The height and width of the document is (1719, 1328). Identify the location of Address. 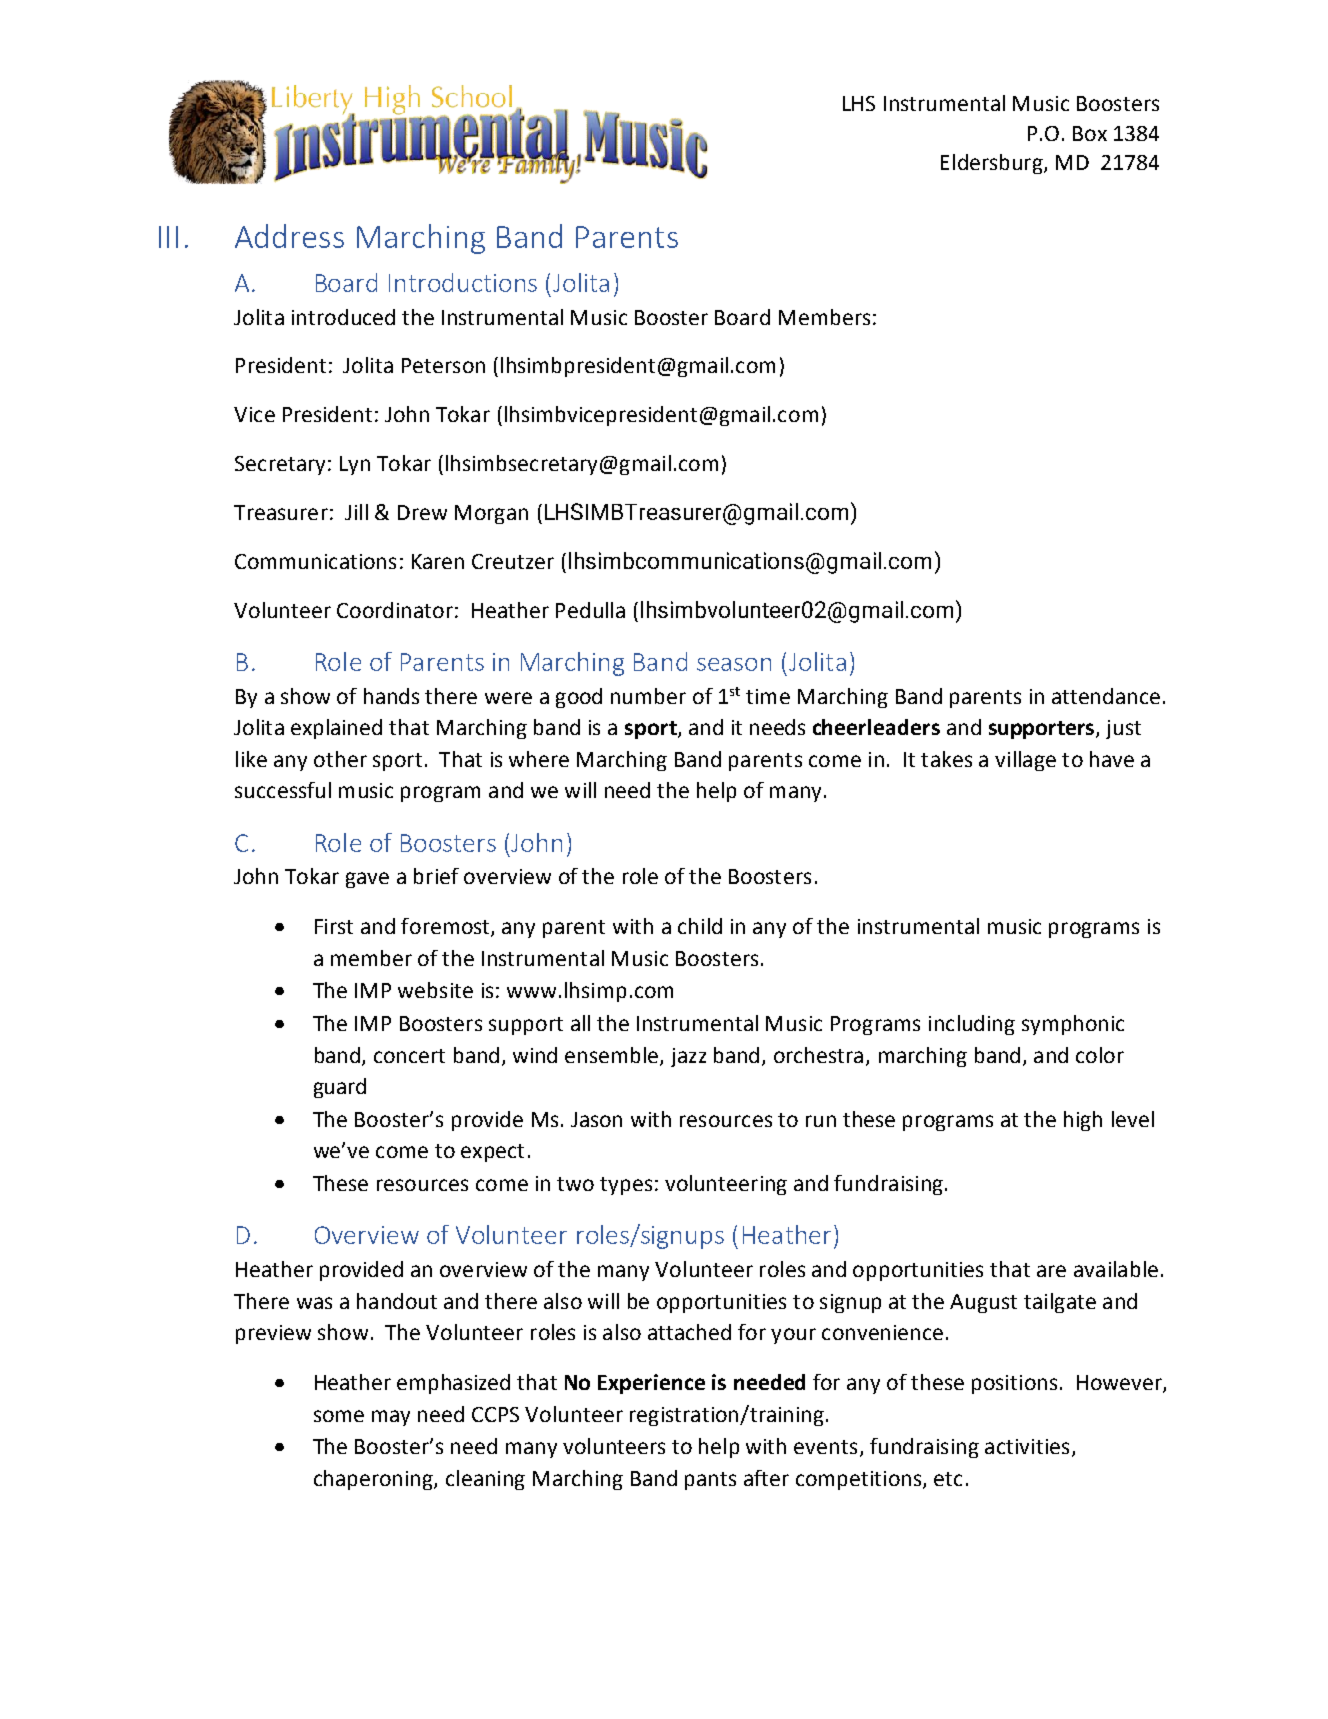
(289, 236).
